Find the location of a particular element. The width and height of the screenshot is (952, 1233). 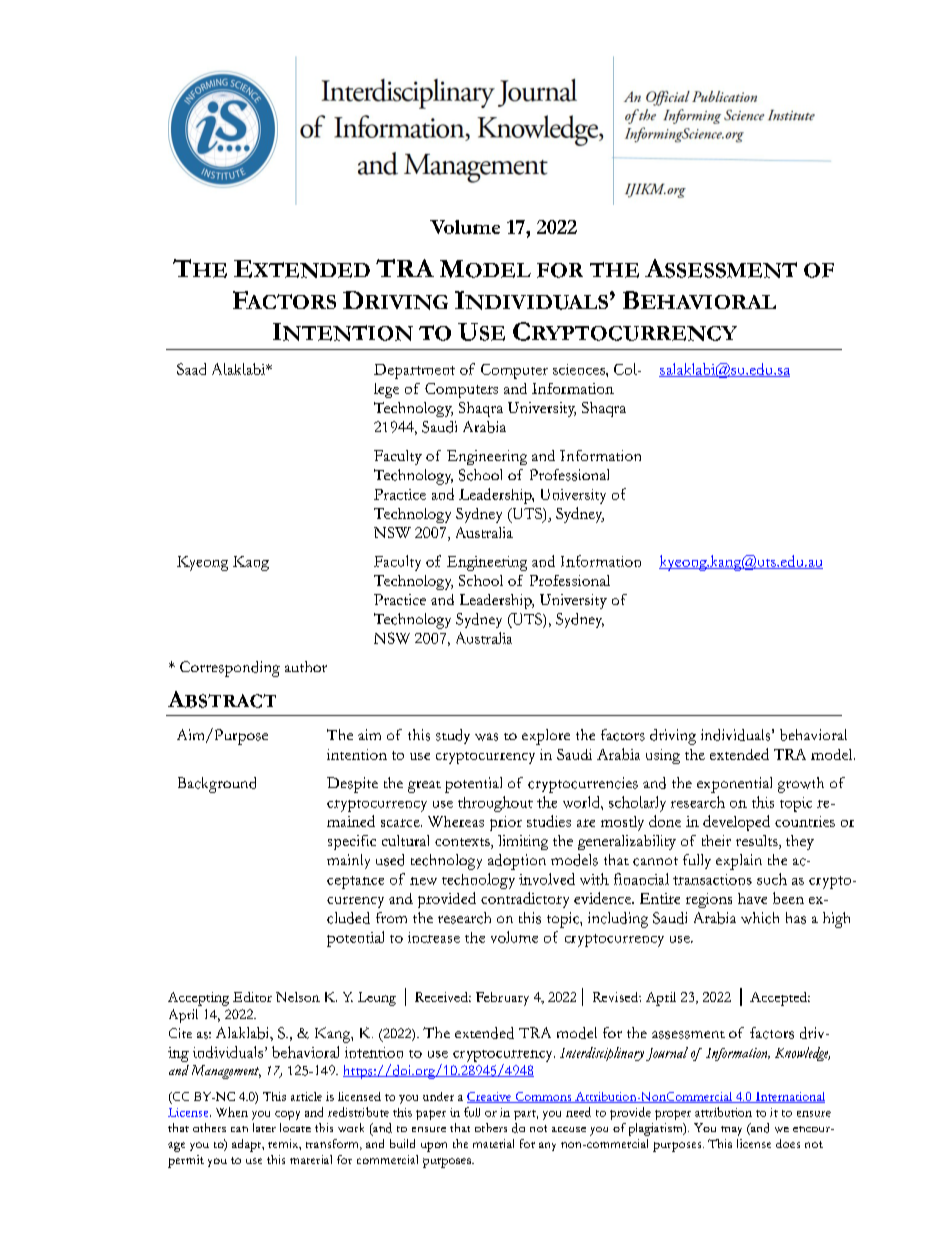

Saad is located at coordinates (191, 369).
